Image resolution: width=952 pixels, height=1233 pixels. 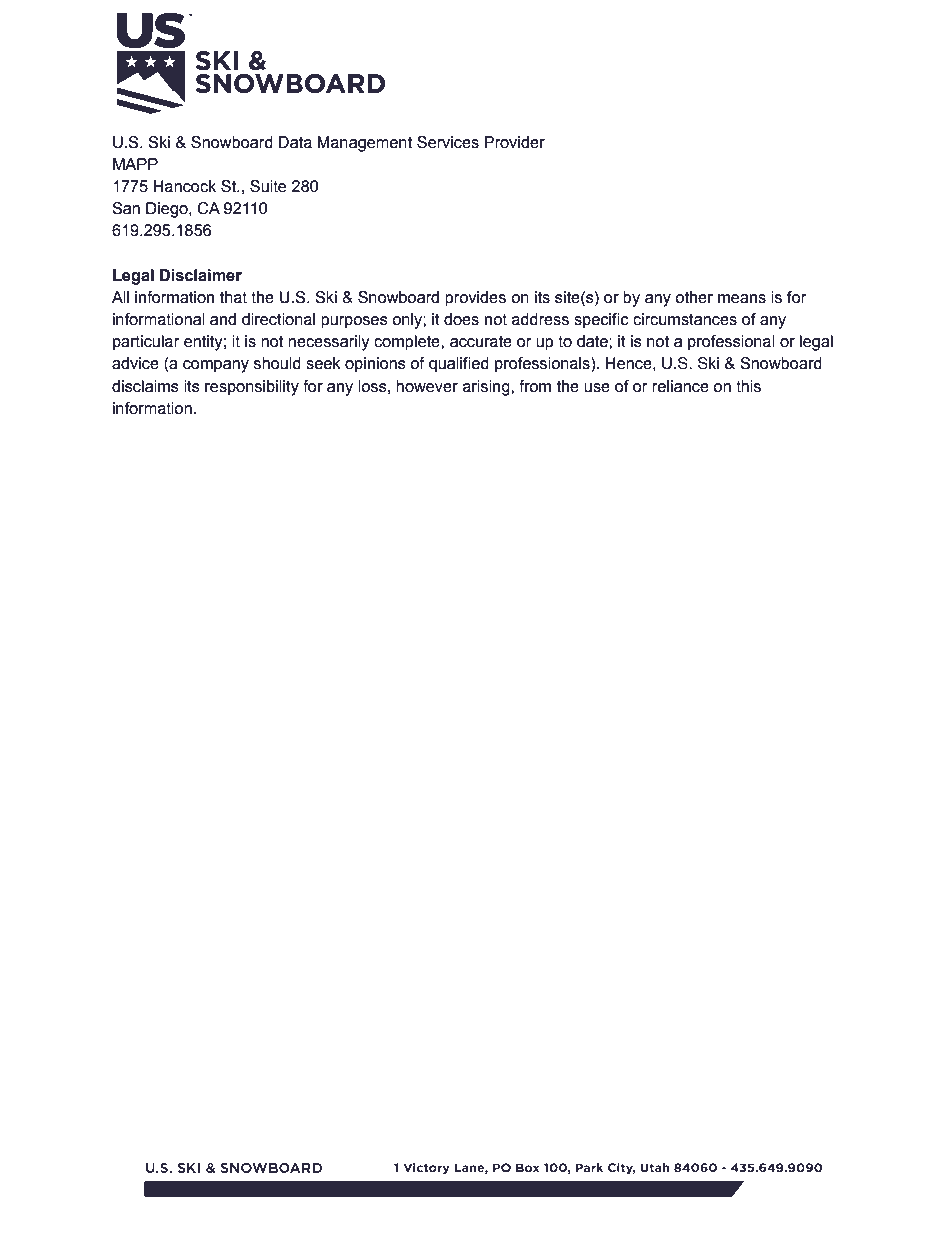 What do you see at coordinates (514, 142) in the page?
I see `Provider` at bounding box center [514, 142].
